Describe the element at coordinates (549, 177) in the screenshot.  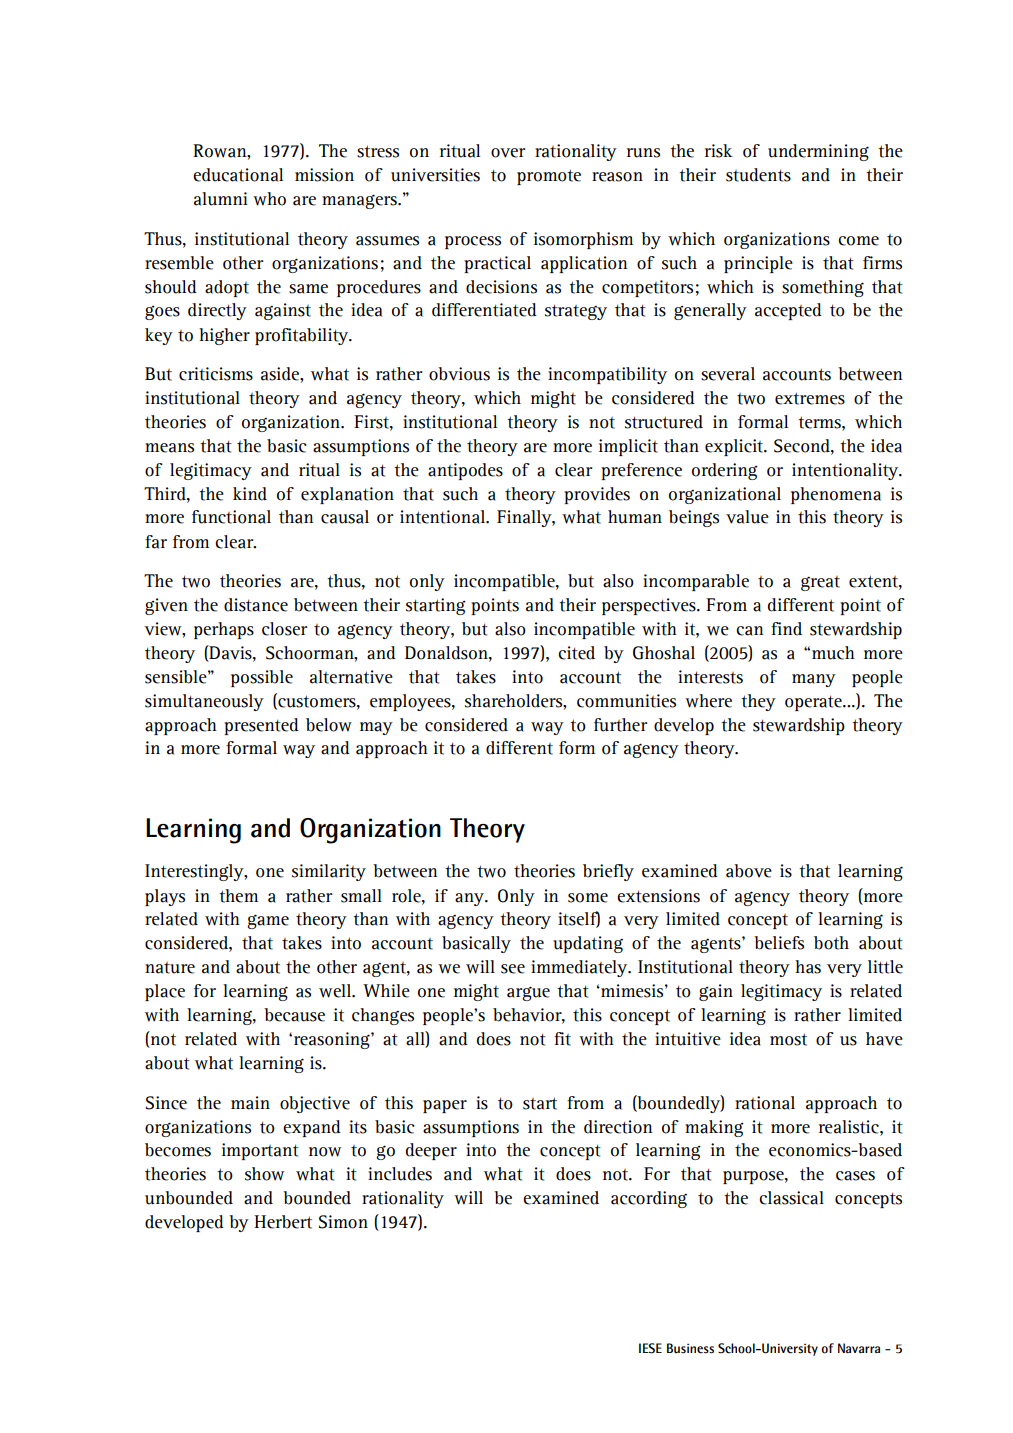
I see `promote` at that location.
